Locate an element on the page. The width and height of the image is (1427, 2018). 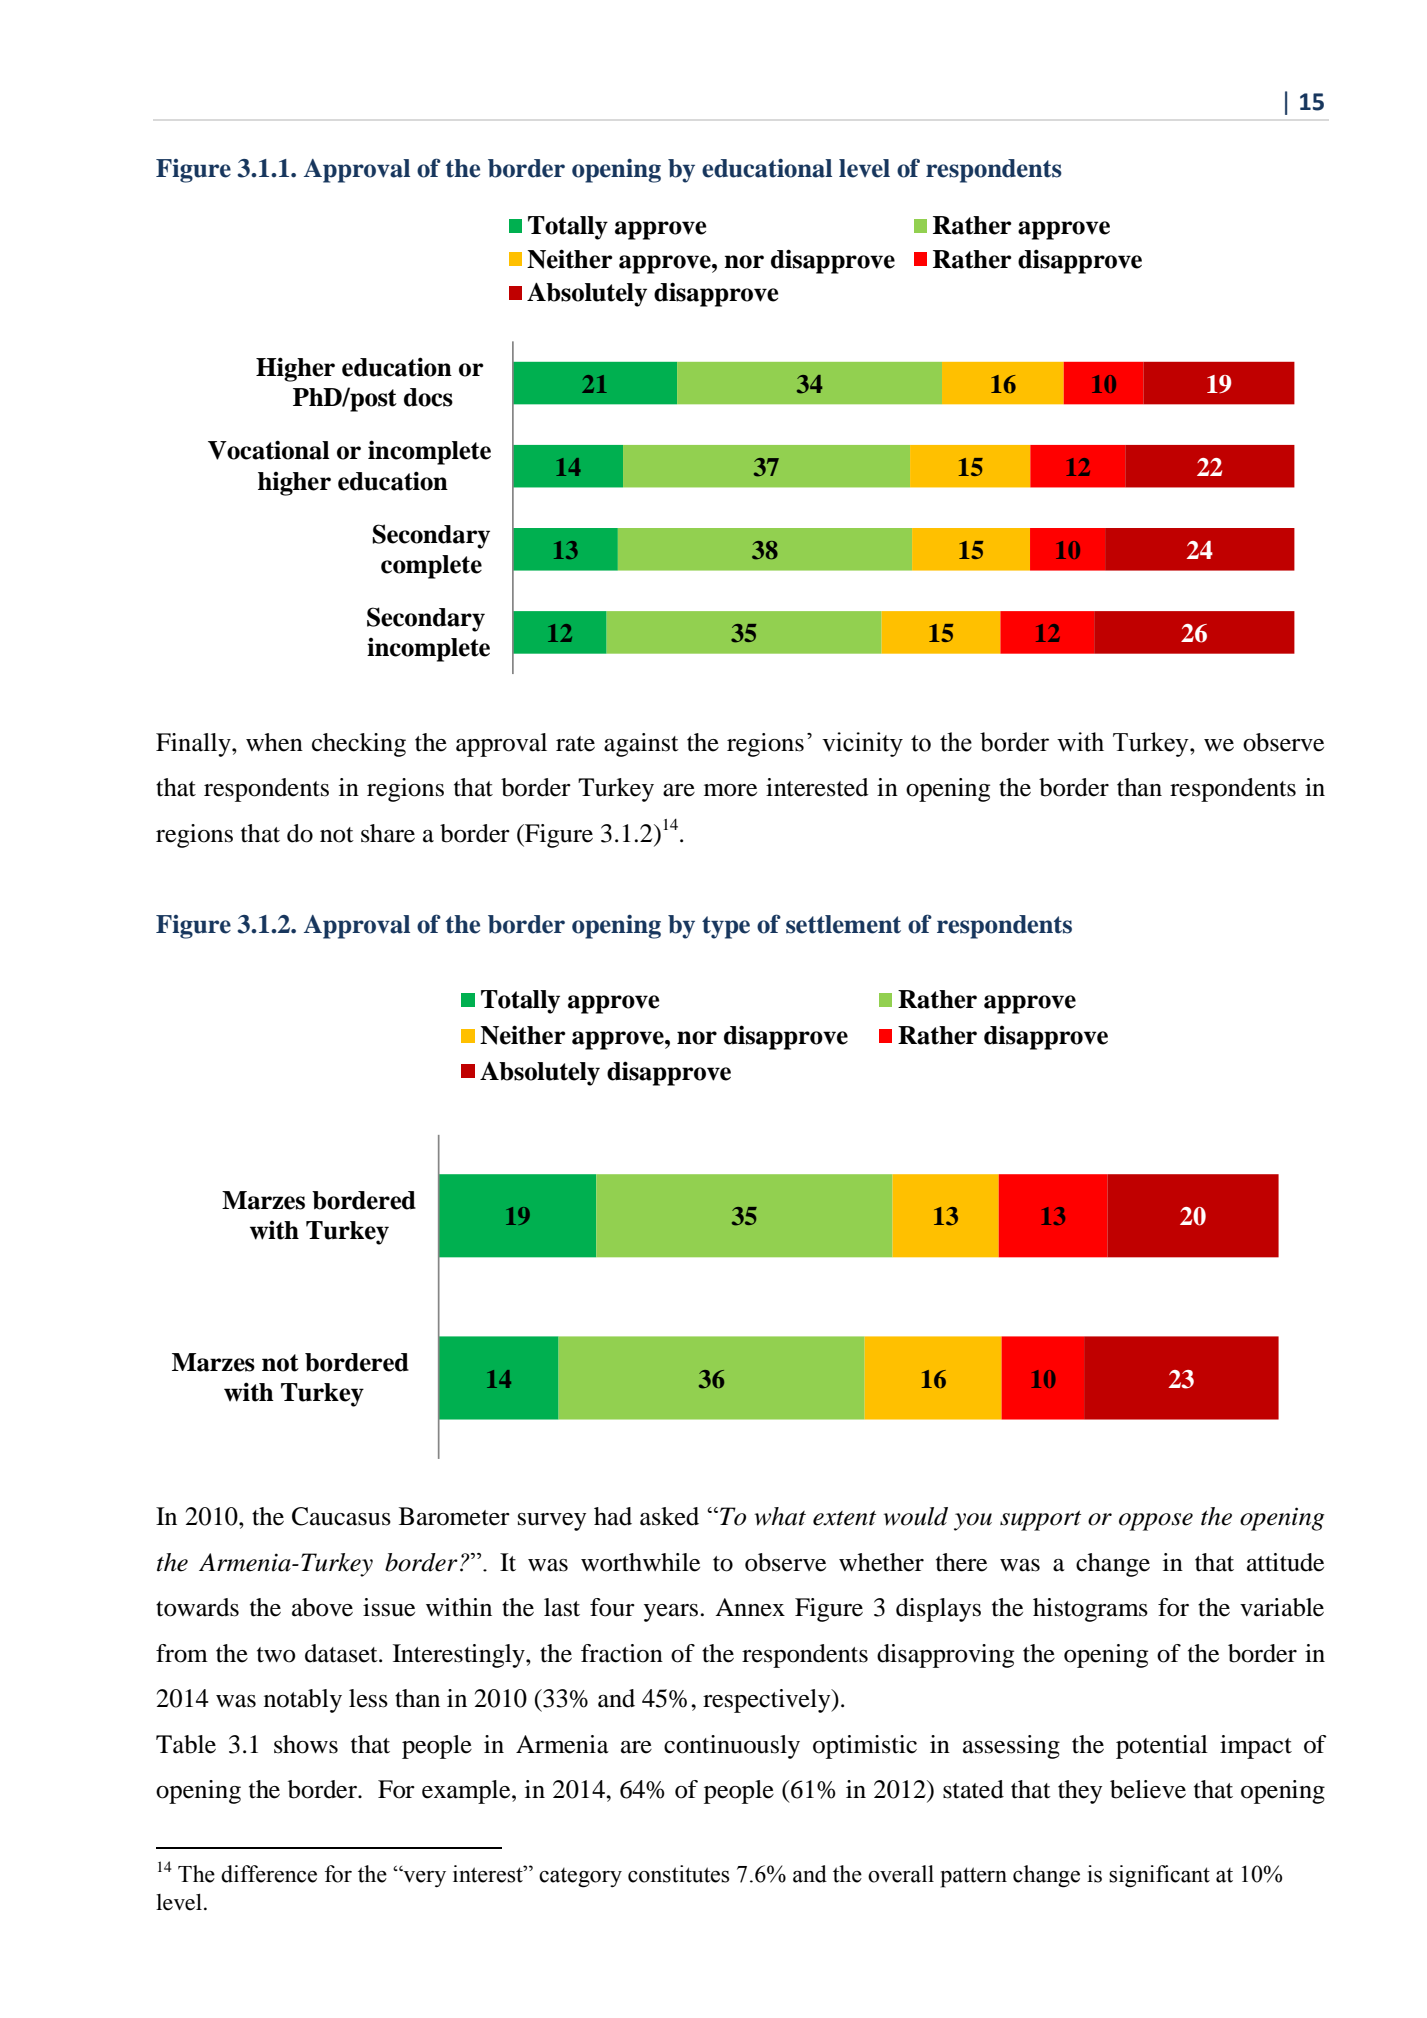
significant is located at coordinates (1159, 1876).
